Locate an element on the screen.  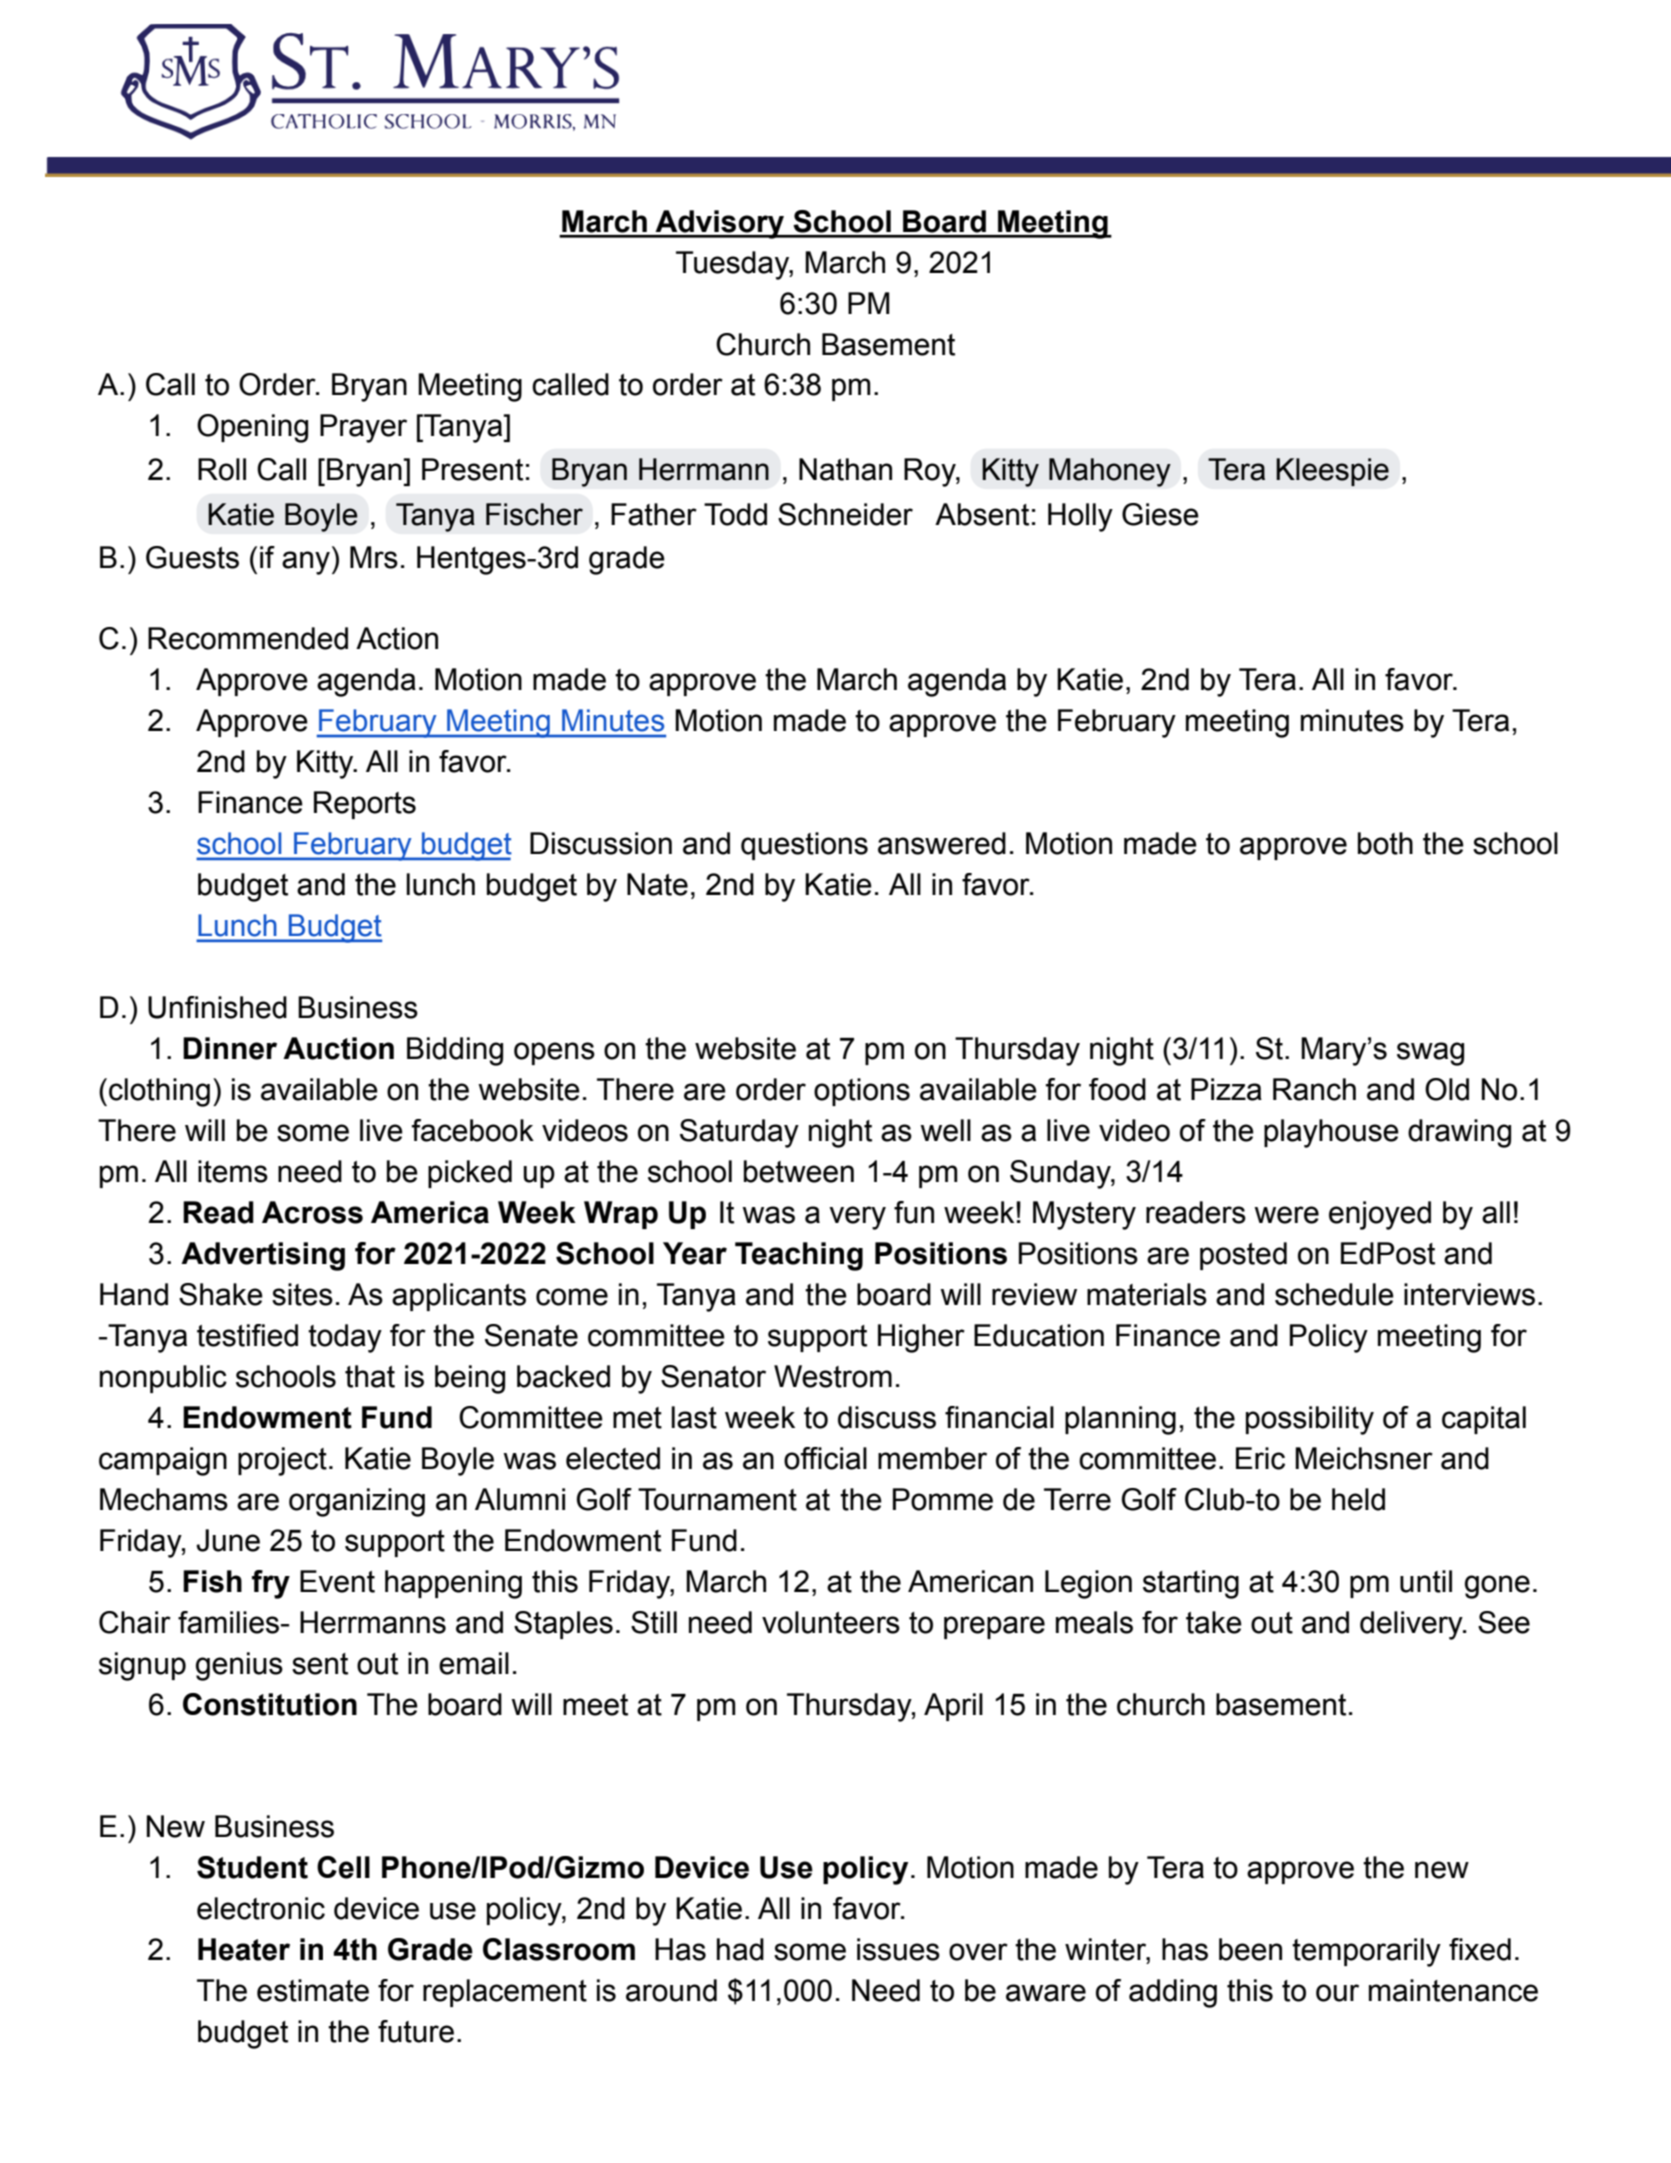
Reports is located at coordinates (365, 805).
